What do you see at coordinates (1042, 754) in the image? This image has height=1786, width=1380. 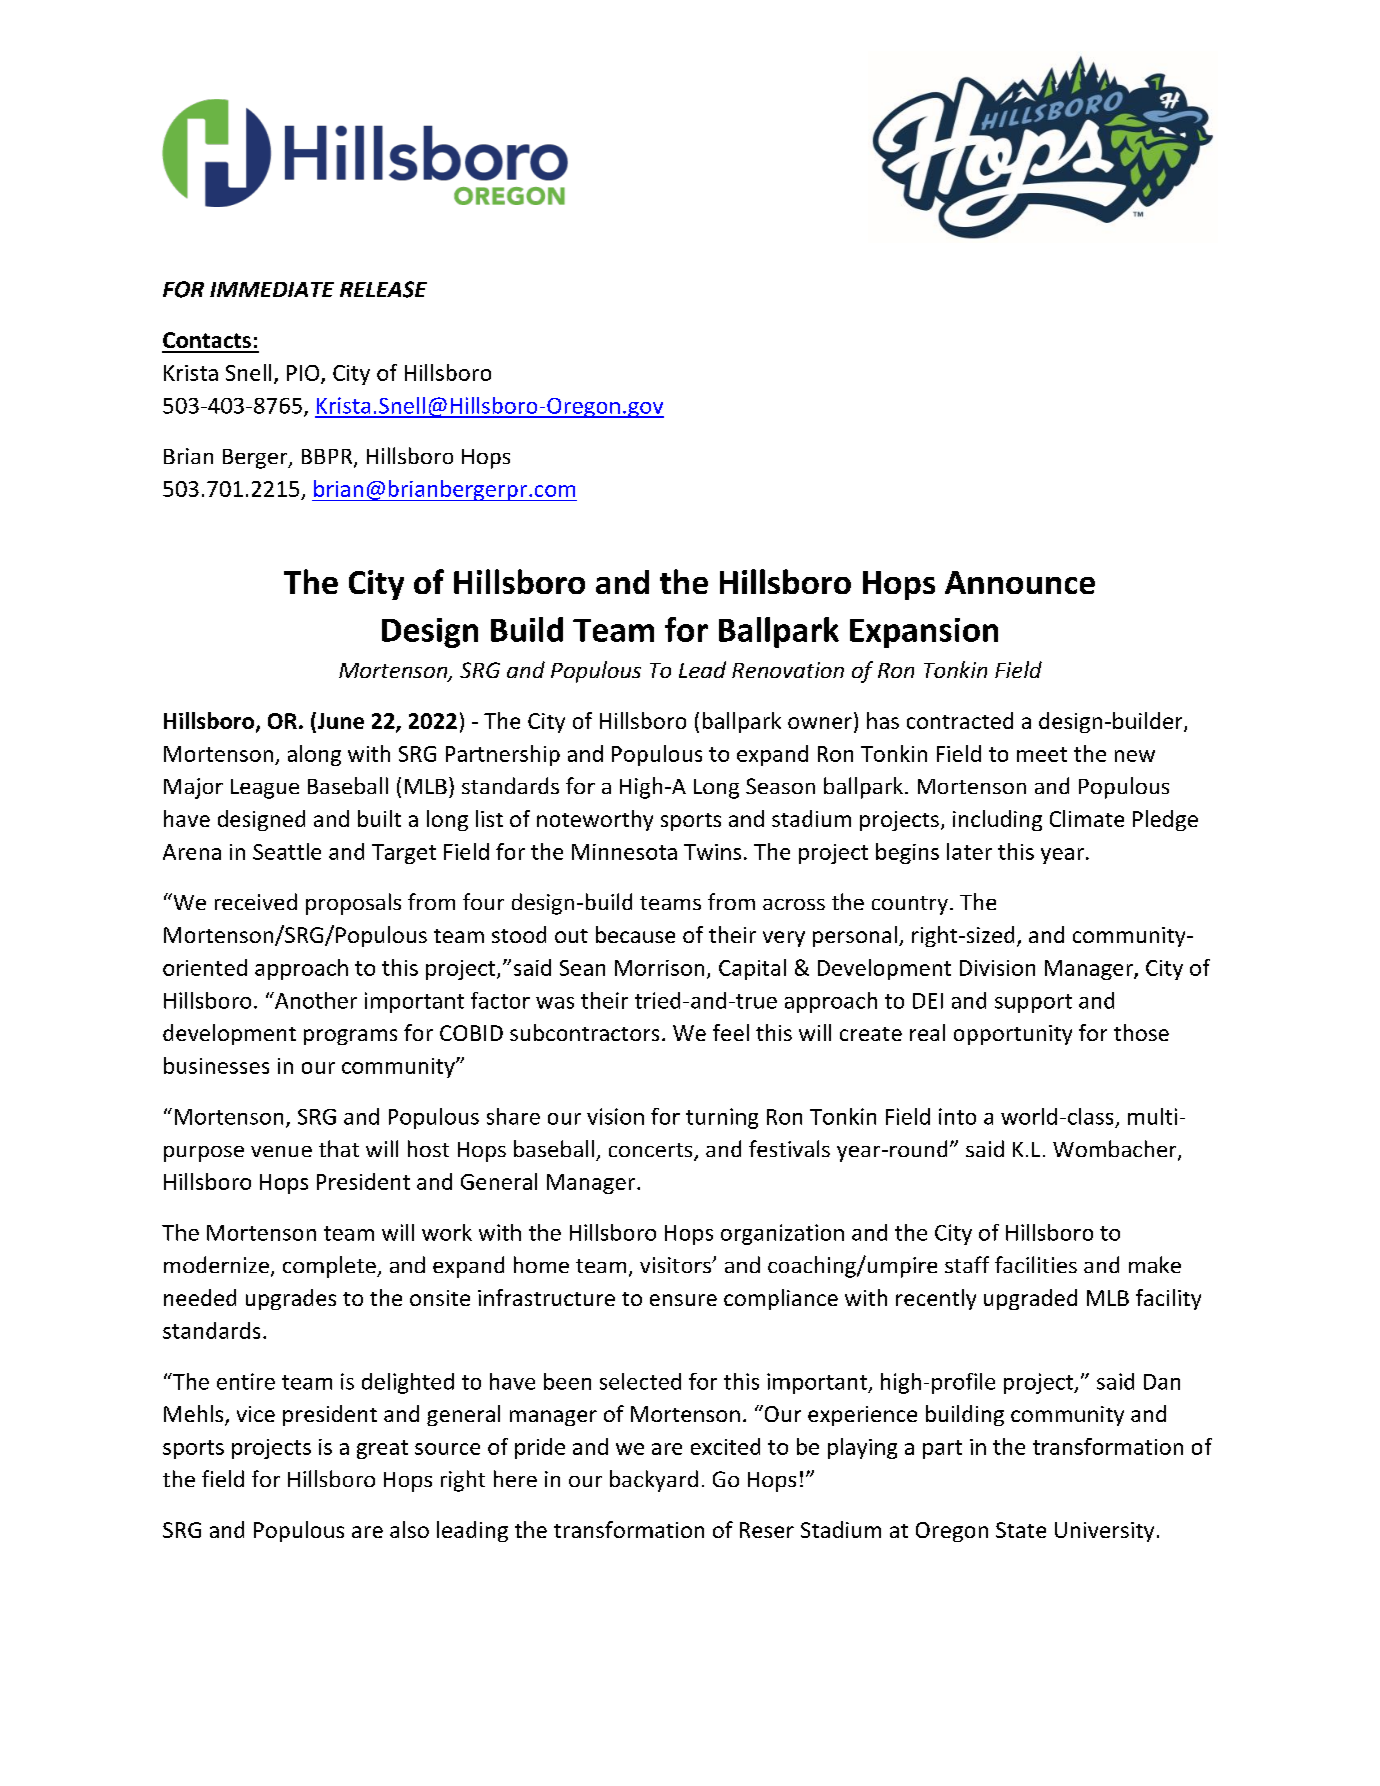 I see `meet` at bounding box center [1042, 754].
